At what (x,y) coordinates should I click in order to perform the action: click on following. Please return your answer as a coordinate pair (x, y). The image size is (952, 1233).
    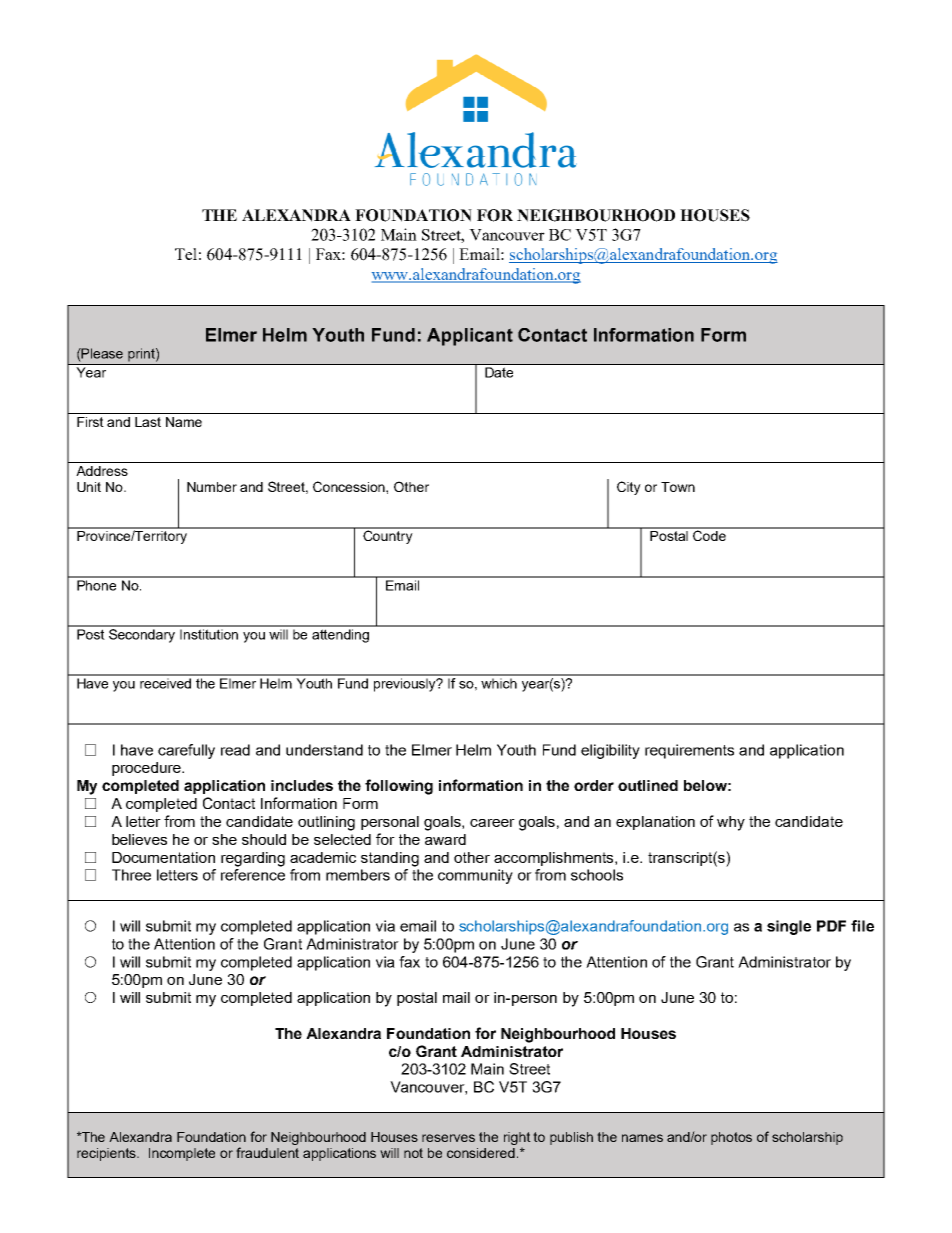
    Looking at the image, I should click on (399, 787).
